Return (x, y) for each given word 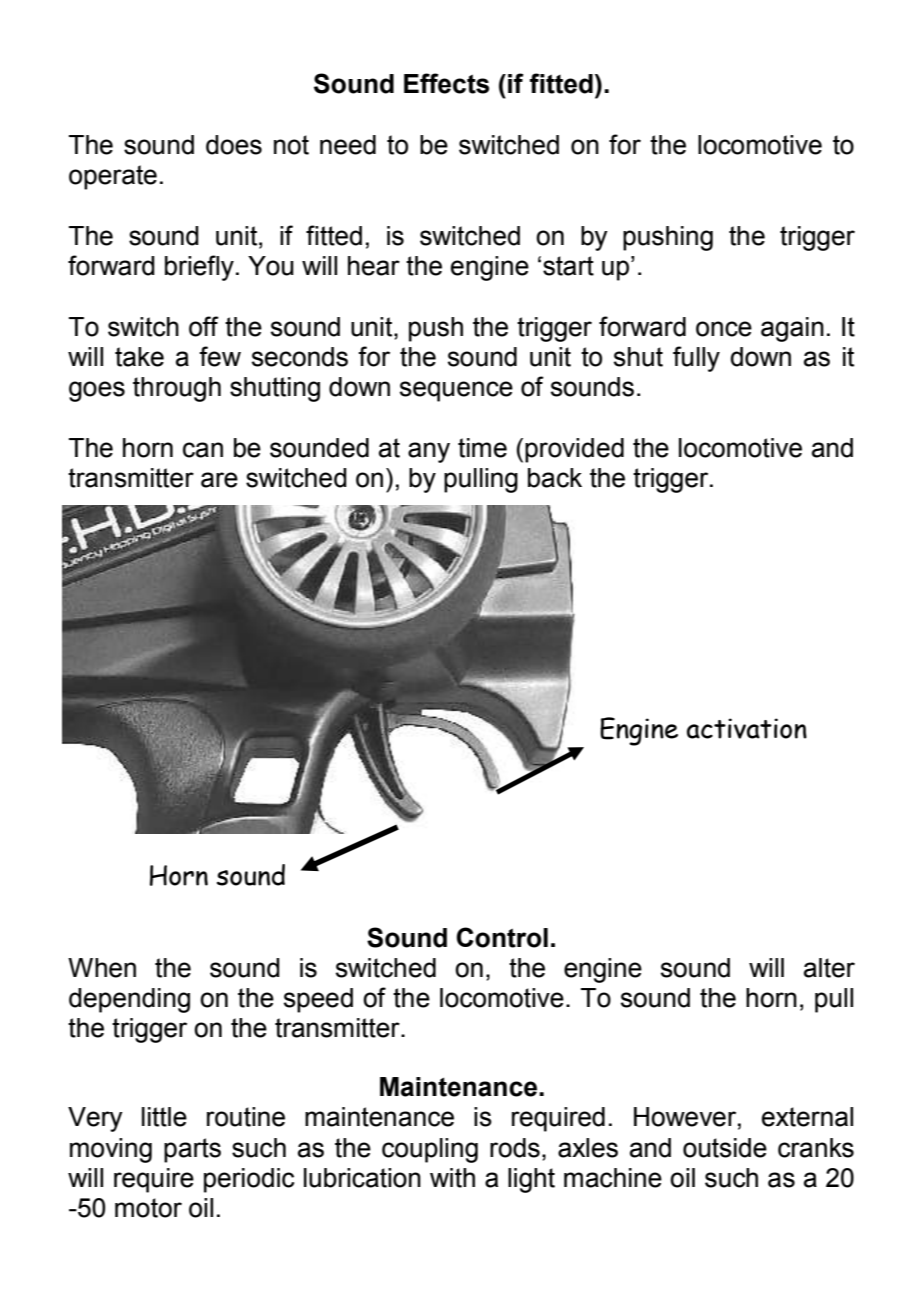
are (219, 480)
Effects (446, 83)
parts (192, 1150)
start (568, 266)
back (555, 478)
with (452, 1178)
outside (725, 1148)
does (234, 145)
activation (747, 728)
